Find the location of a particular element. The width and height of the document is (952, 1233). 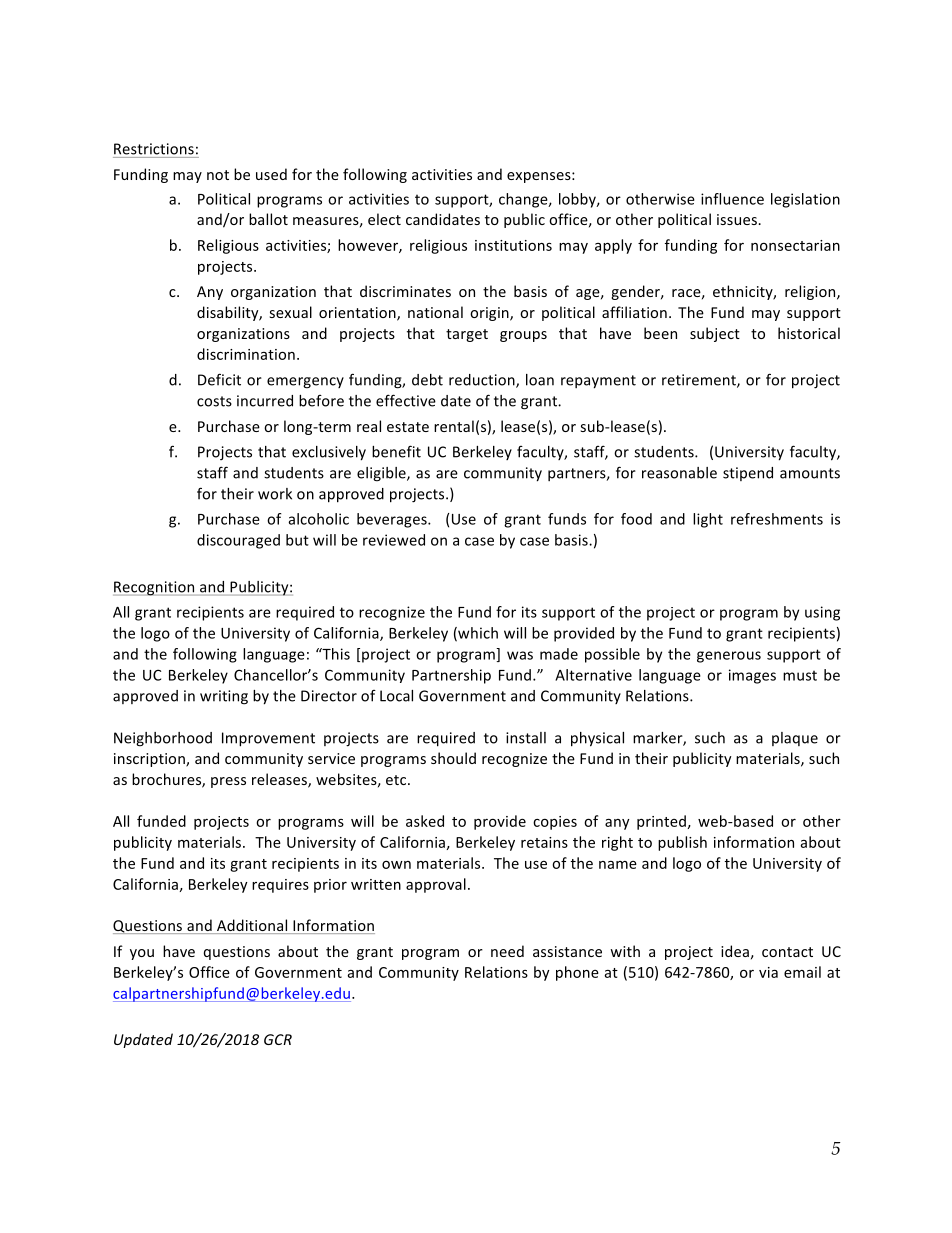

reduction is located at coordinates (483, 381).
